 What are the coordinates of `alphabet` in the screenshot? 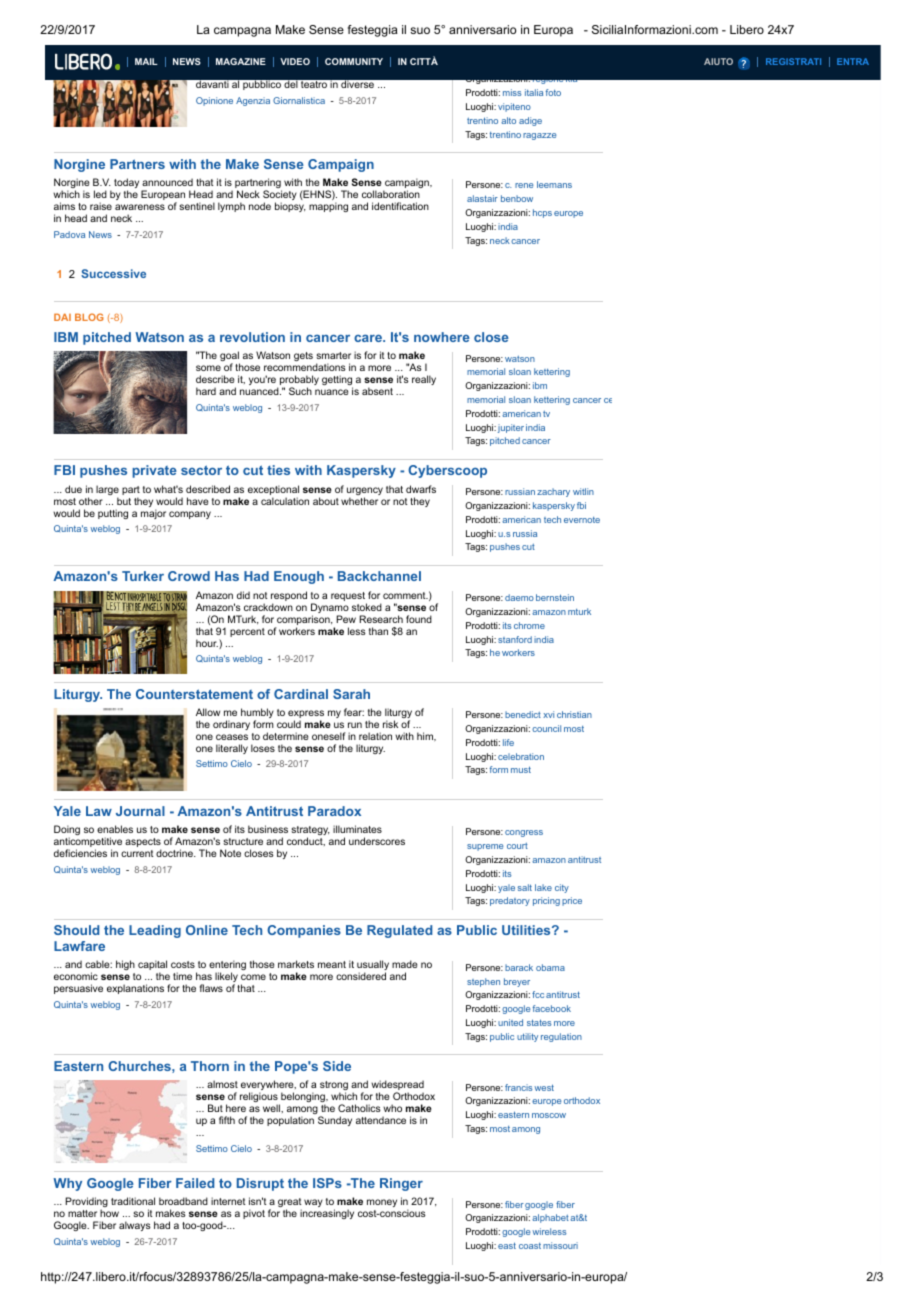 It's located at (550, 1218).
